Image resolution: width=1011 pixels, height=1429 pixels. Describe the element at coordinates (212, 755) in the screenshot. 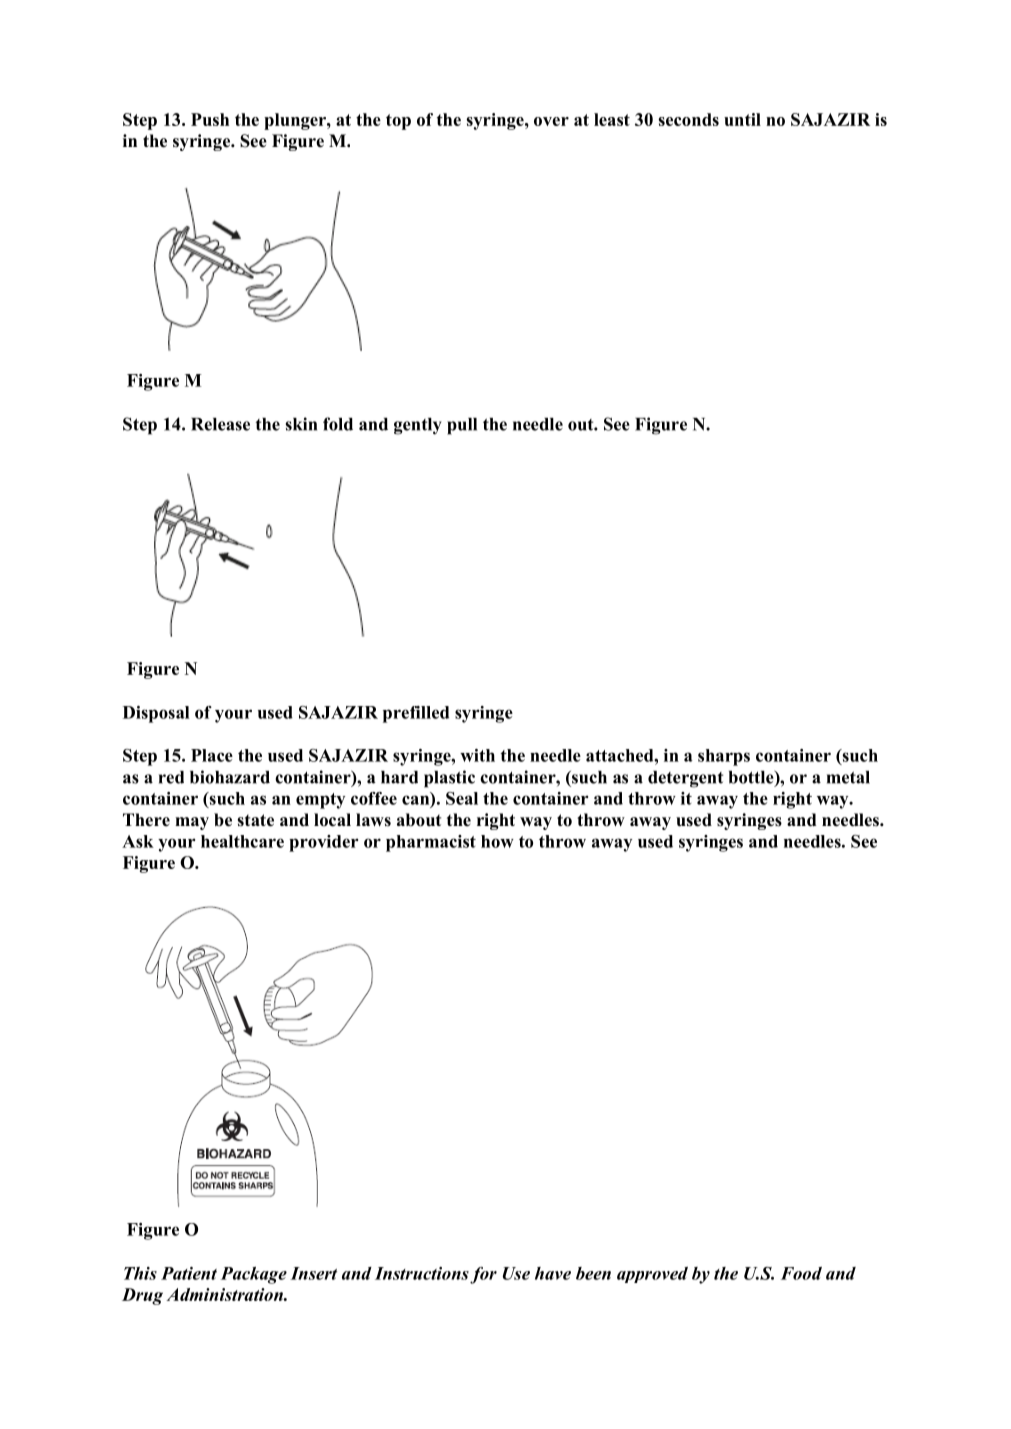

I see `Place` at that location.
